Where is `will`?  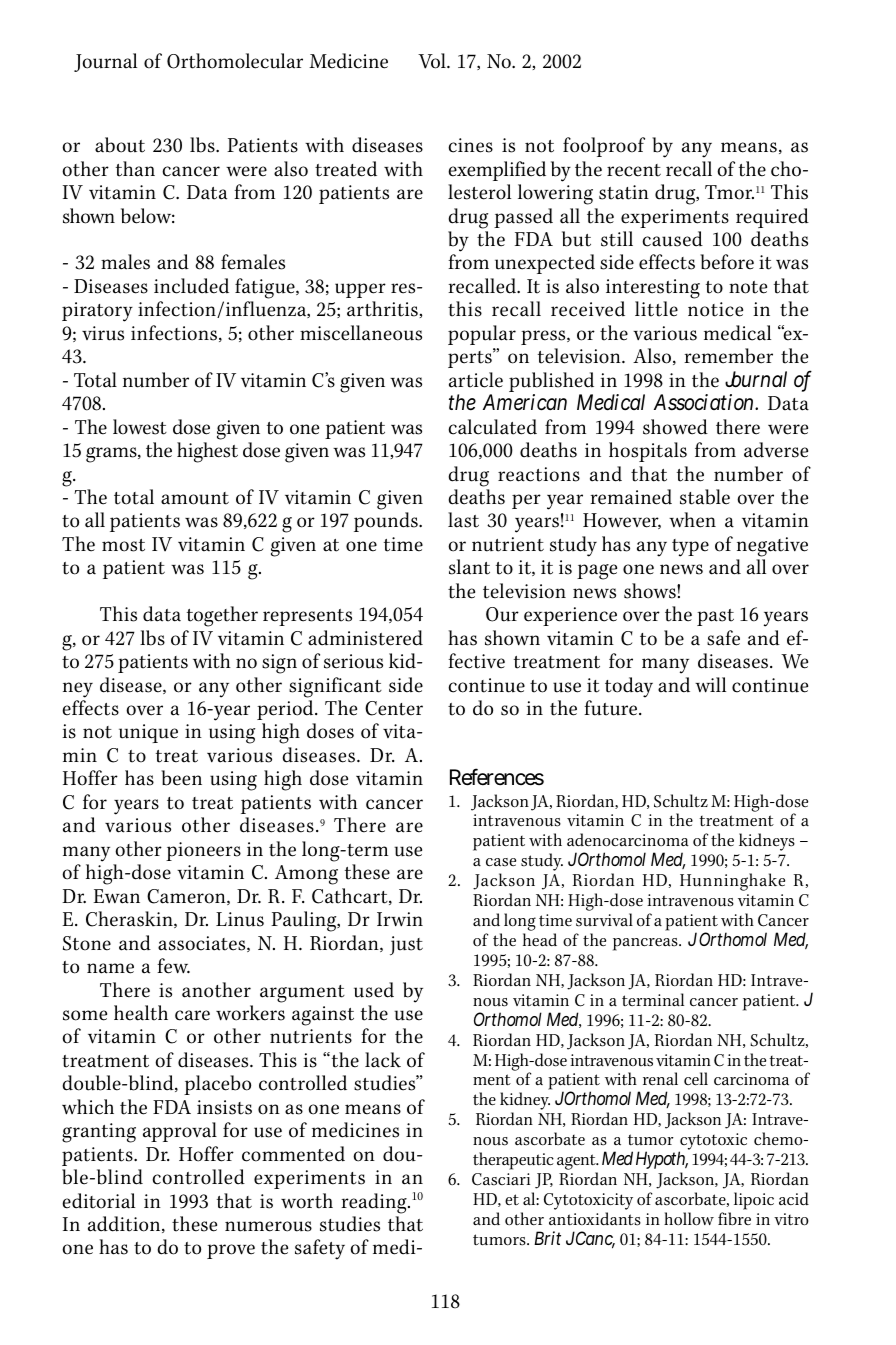 will is located at coordinates (710, 685).
